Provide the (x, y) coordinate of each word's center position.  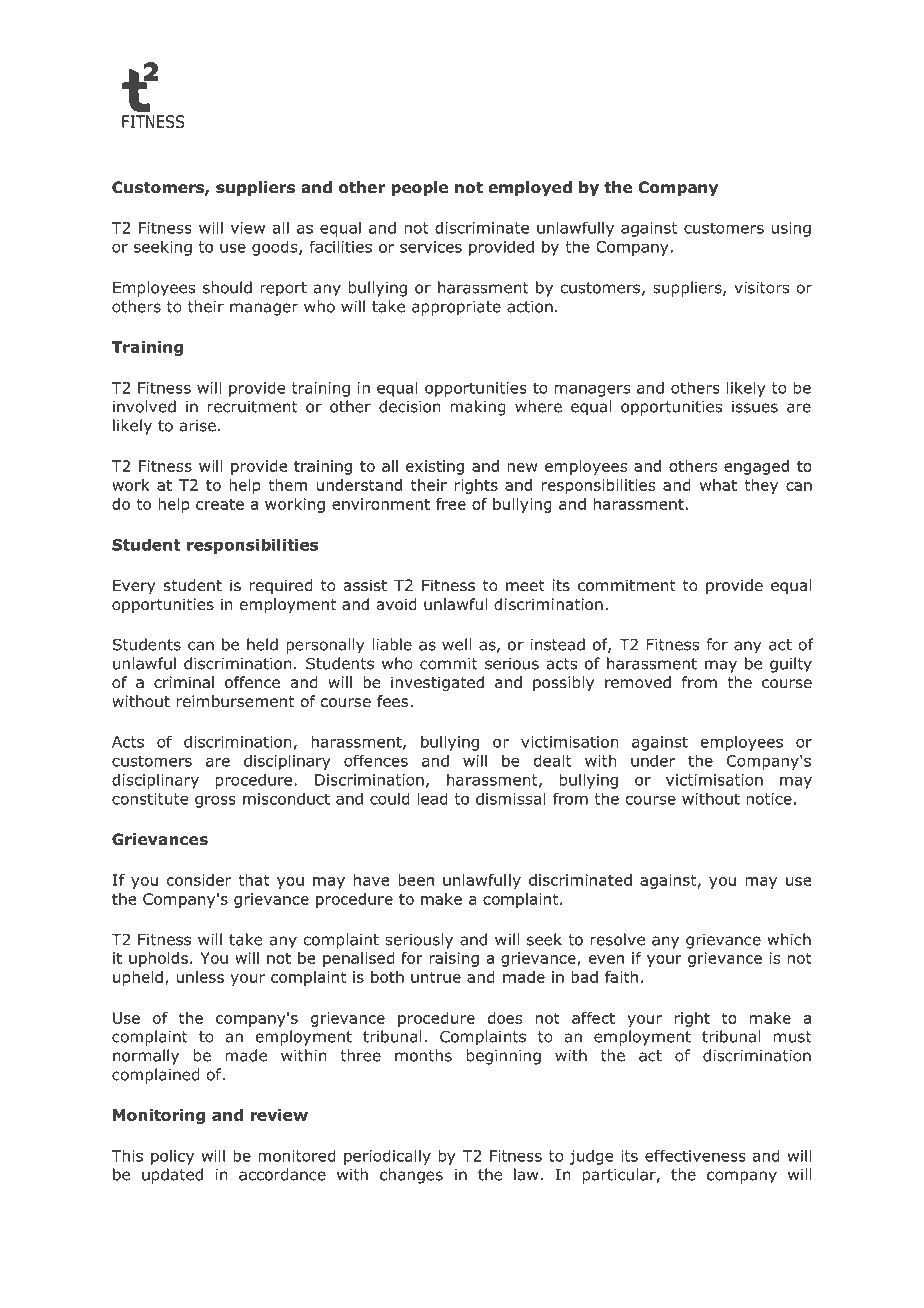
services (431, 247)
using (791, 229)
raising (454, 959)
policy (172, 1157)
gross (215, 802)
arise (198, 426)
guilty (791, 665)
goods (276, 248)
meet (525, 585)
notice (769, 799)
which (789, 939)
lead (432, 798)
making (478, 408)
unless (200, 977)
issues (755, 407)
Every (134, 586)
